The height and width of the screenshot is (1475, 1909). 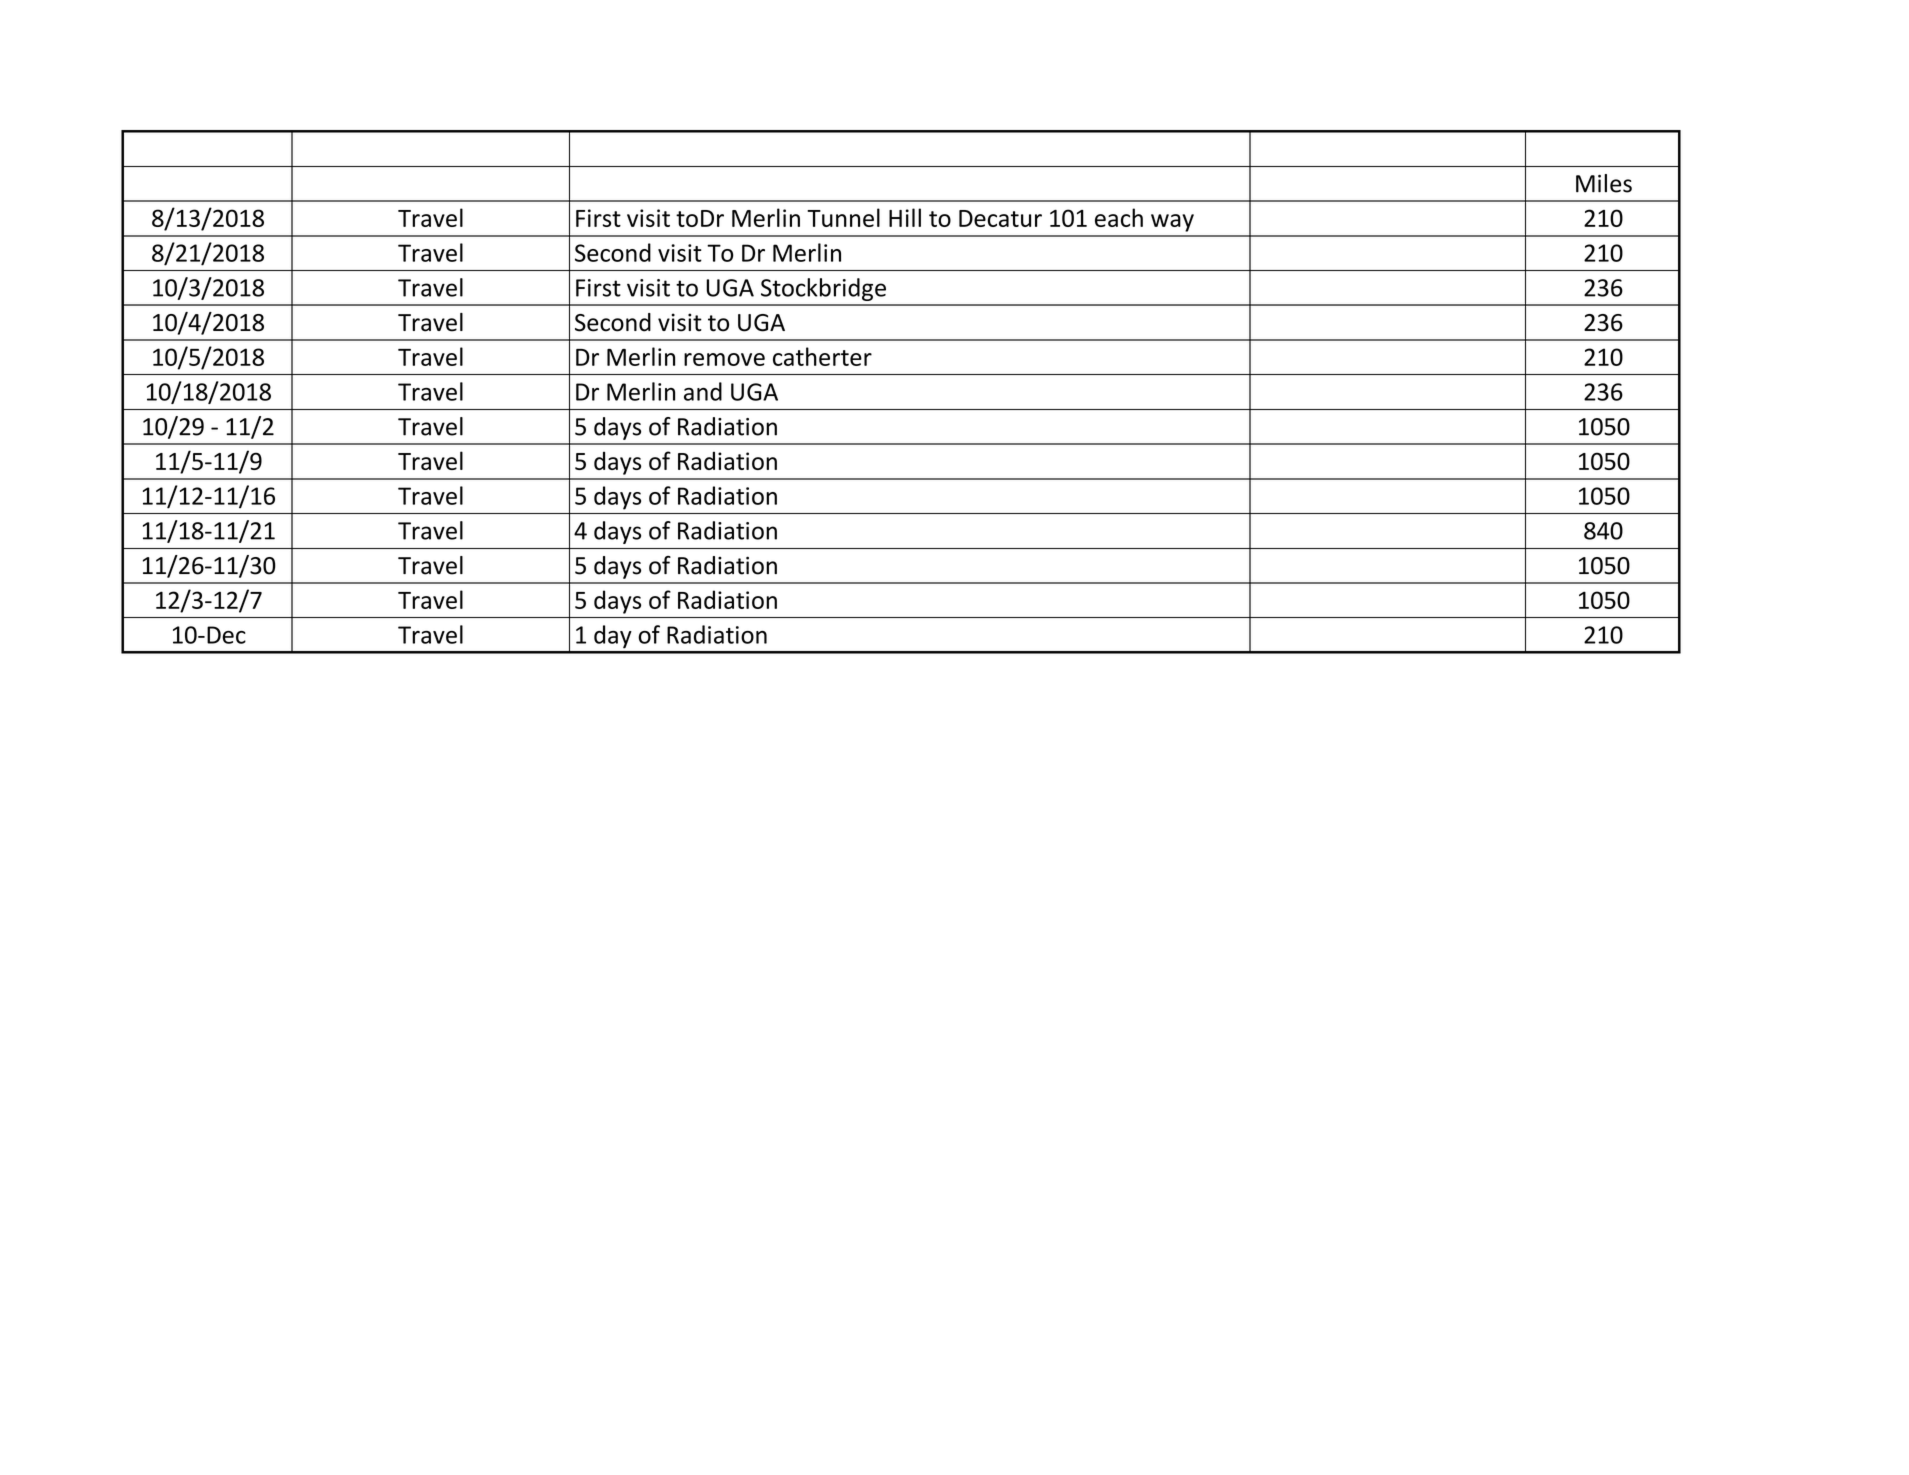 I want to click on remove, so click(x=724, y=359).
